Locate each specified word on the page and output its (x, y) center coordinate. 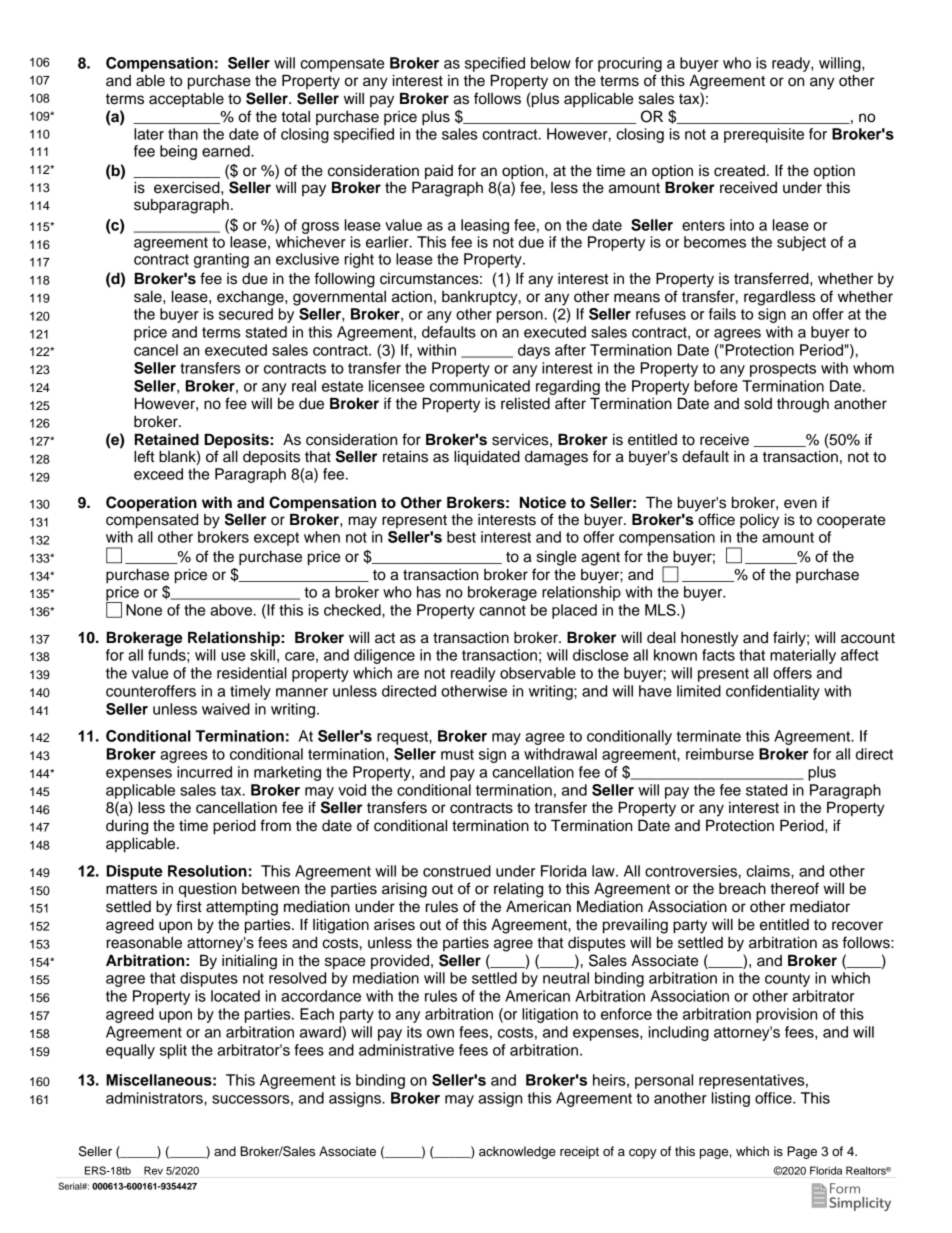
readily (473, 674)
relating (518, 890)
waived (226, 709)
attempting (242, 908)
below (551, 63)
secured (246, 314)
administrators (155, 1098)
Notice (543, 502)
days (534, 351)
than (183, 134)
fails (722, 314)
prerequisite (764, 135)
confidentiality (773, 692)
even (800, 504)
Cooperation (151, 504)
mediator (820, 906)
